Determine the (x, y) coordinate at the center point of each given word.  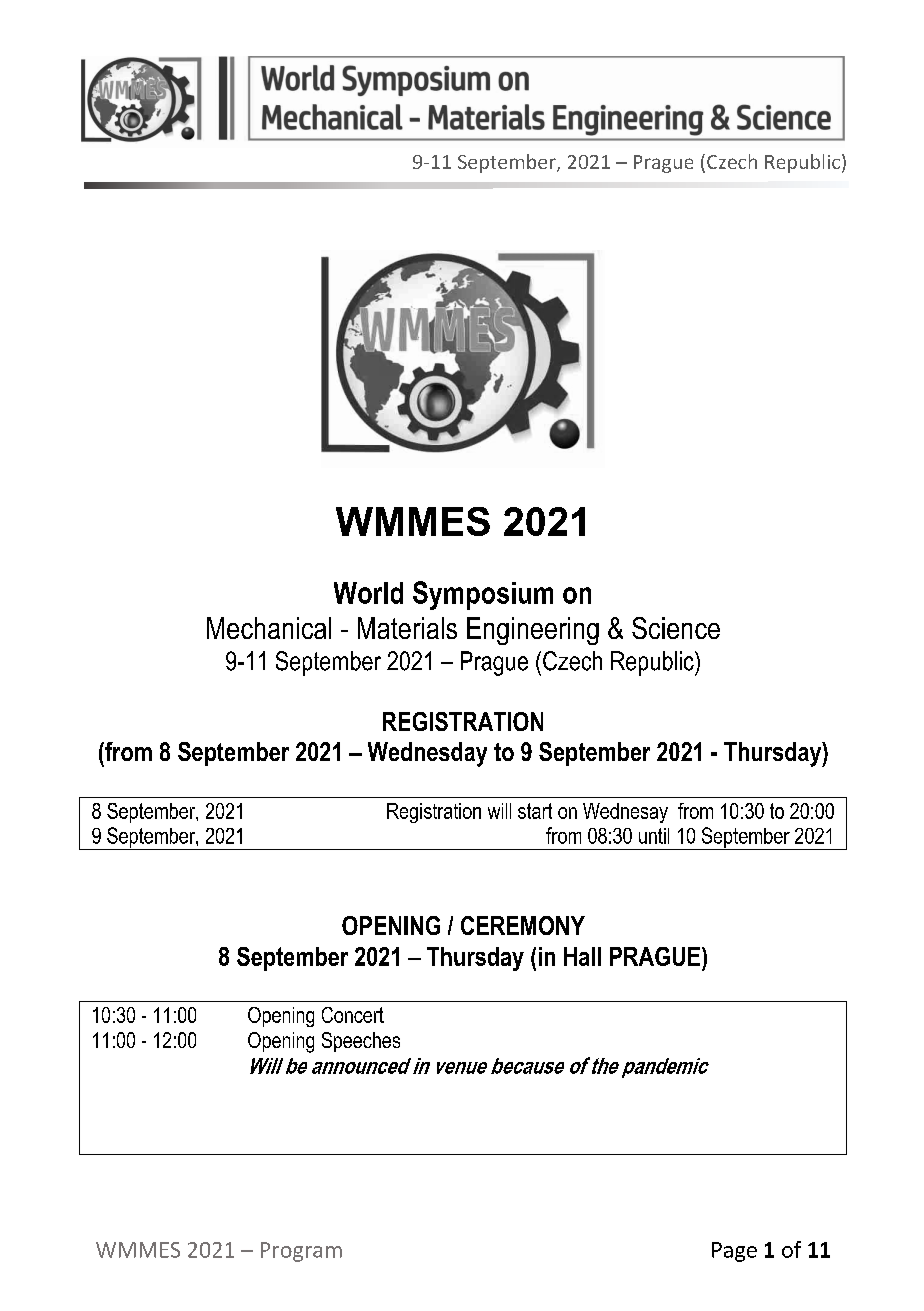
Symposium (483, 595)
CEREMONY (523, 925)
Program (301, 1252)
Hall (582, 956)
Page (734, 1252)
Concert (353, 1015)
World (368, 593)
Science (676, 628)
